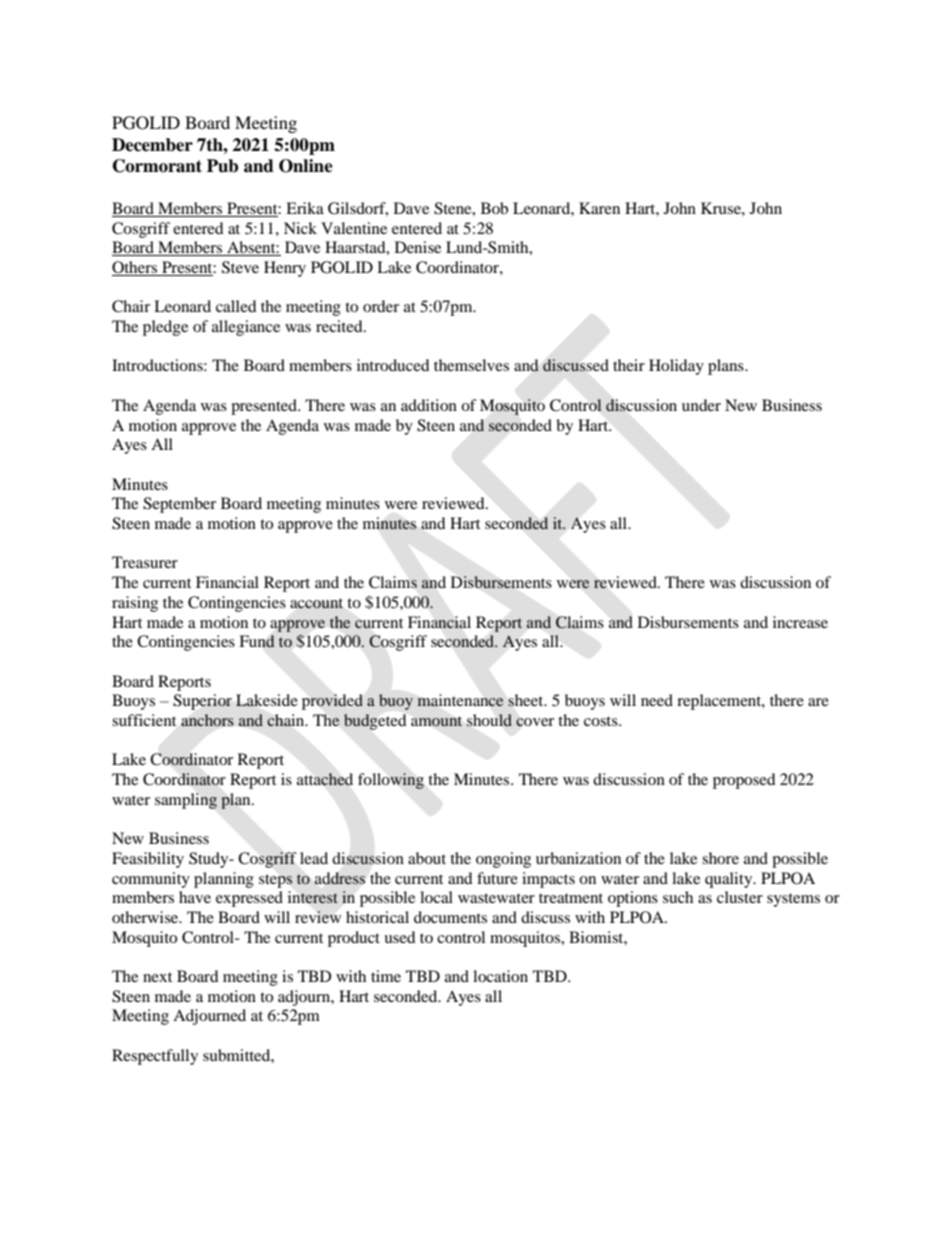 The image size is (952, 1233). What do you see at coordinates (500, 976) in the image?
I see `location` at bounding box center [500, 976].
